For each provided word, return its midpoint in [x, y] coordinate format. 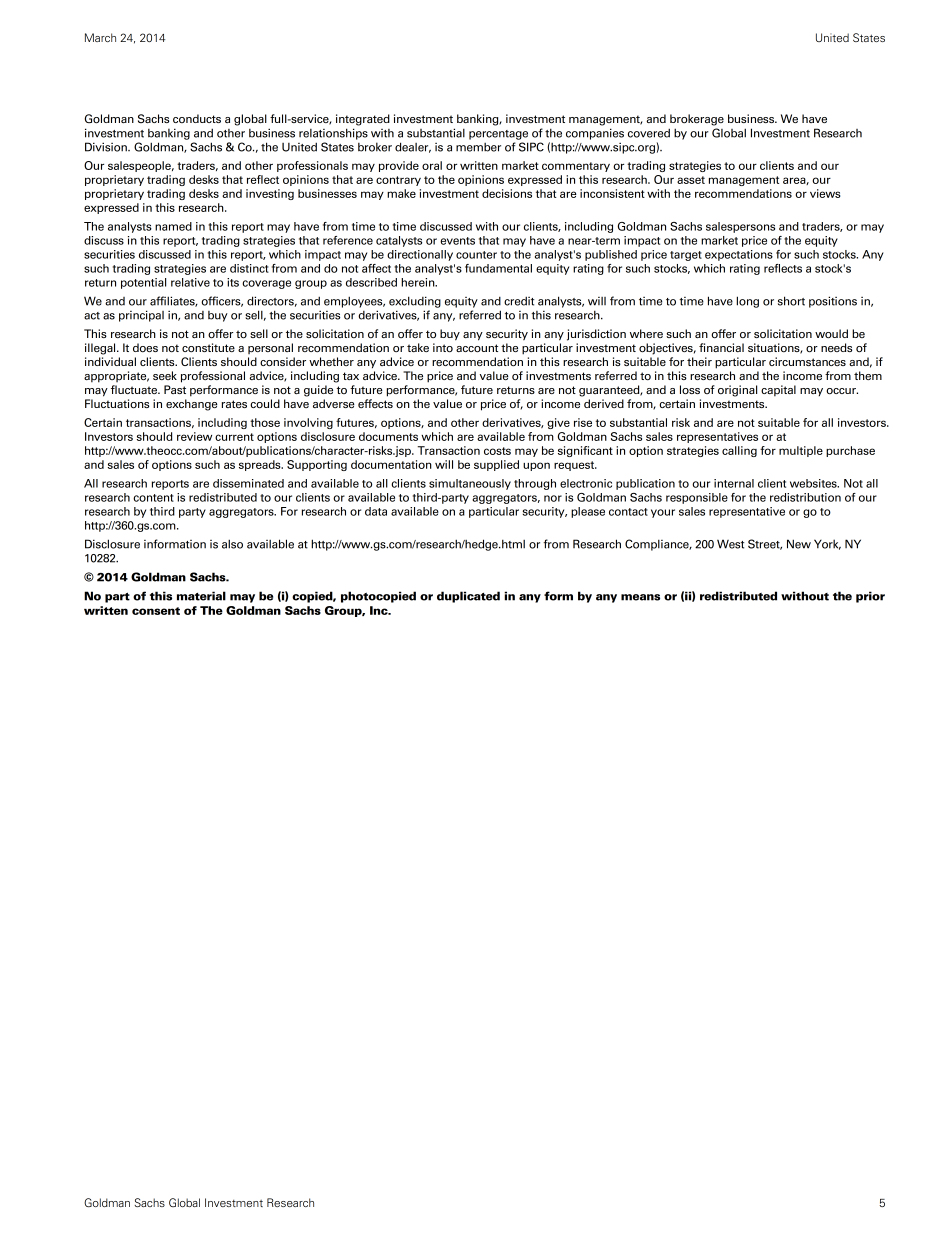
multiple [801, 451]
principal [141, 316]
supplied [496, 465]
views [825, 193]
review [194, 436]
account [477, 348]
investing [270, 194]
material [201, 596]
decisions [507, 193]
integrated [363, 120]
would [831, 333]
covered [649, 133]
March [100, 37]
